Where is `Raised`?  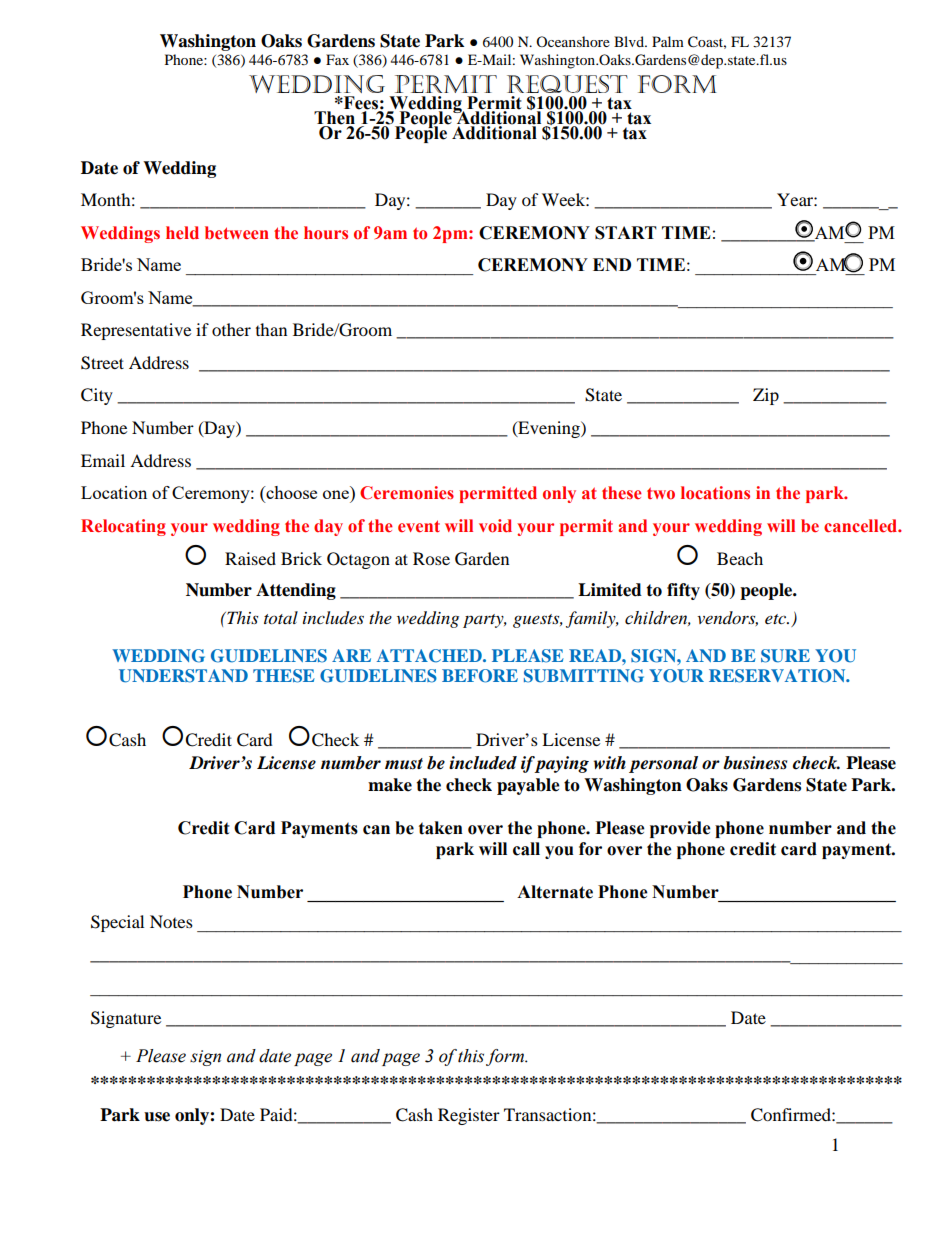
Raised is located at coordinates (250, 558).
